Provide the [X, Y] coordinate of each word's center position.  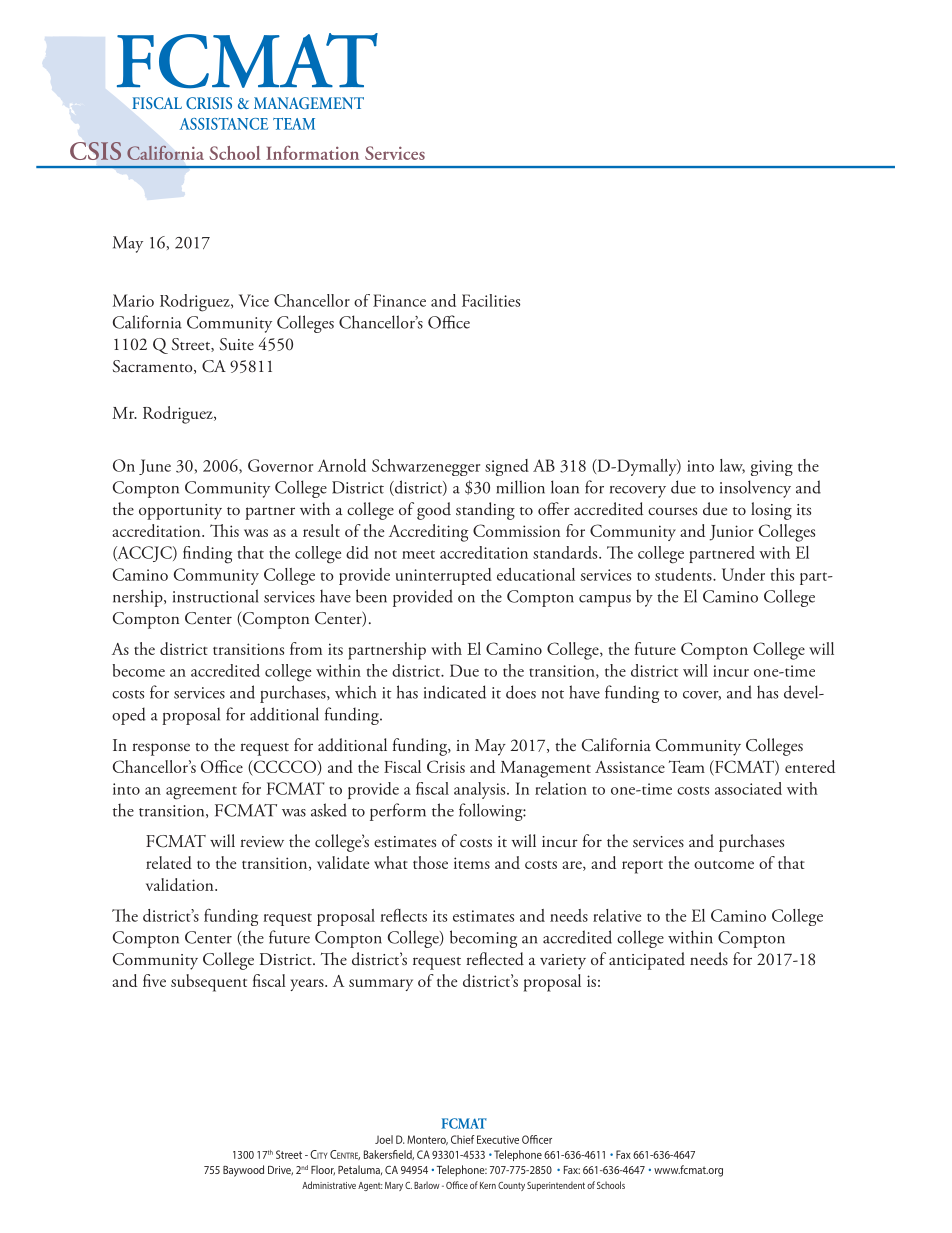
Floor [323, 1170]
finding [207, 555]
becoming [483, 939]
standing [485, 511]
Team [687, 766]
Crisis [446, 766]
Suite [237, 344]
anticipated [647, 961]
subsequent [209, 983]
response [161, 749]
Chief [463, 1139]
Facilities [491, 300]
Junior [732, 533]
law [732, 466]
